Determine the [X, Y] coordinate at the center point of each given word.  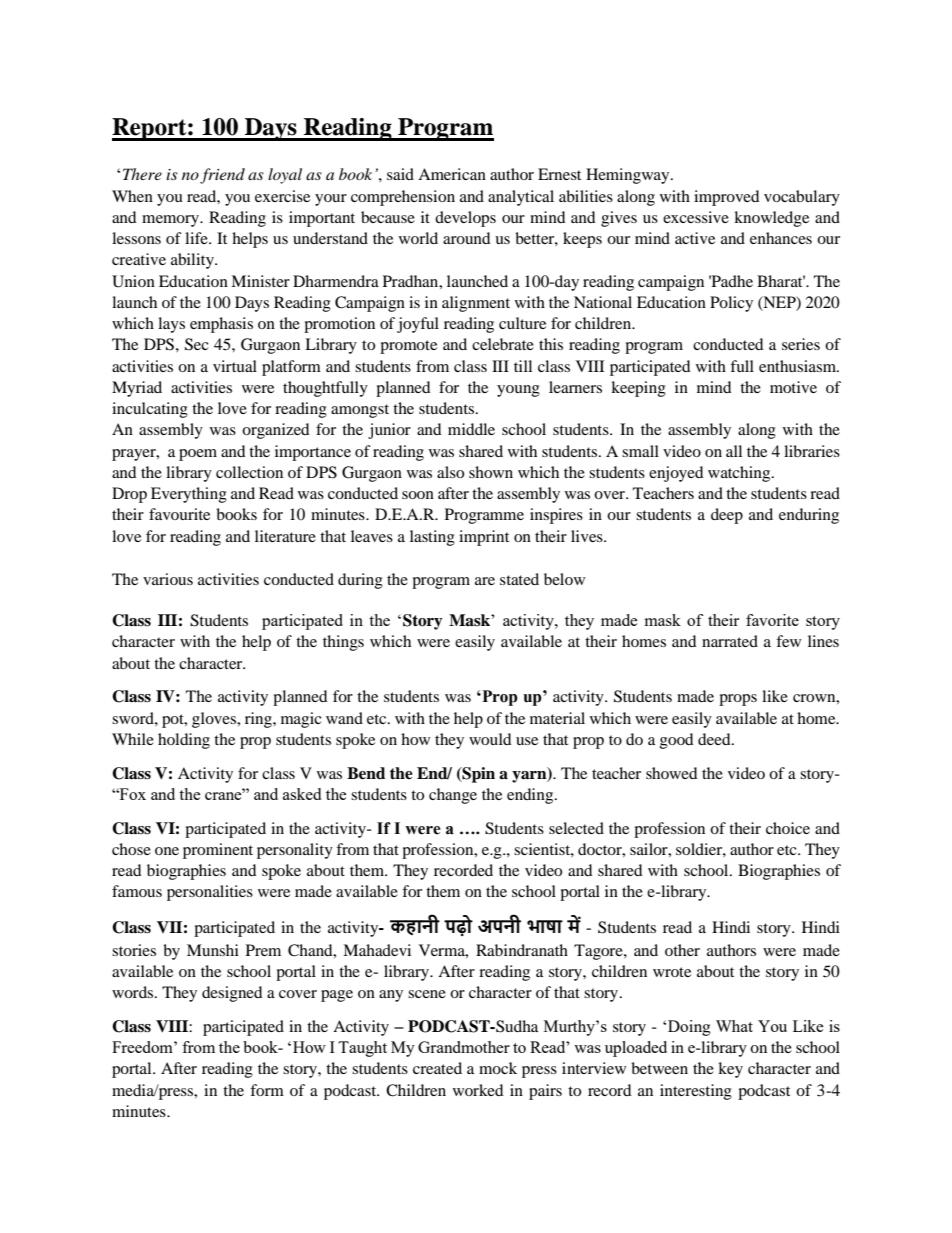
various [168, 579]
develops [465, 219]
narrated [730, 641]
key [730, 1070]
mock [498, 1068]
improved [727, 198]
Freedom [143, 1047]
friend [222, 176]
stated [519, 579]
